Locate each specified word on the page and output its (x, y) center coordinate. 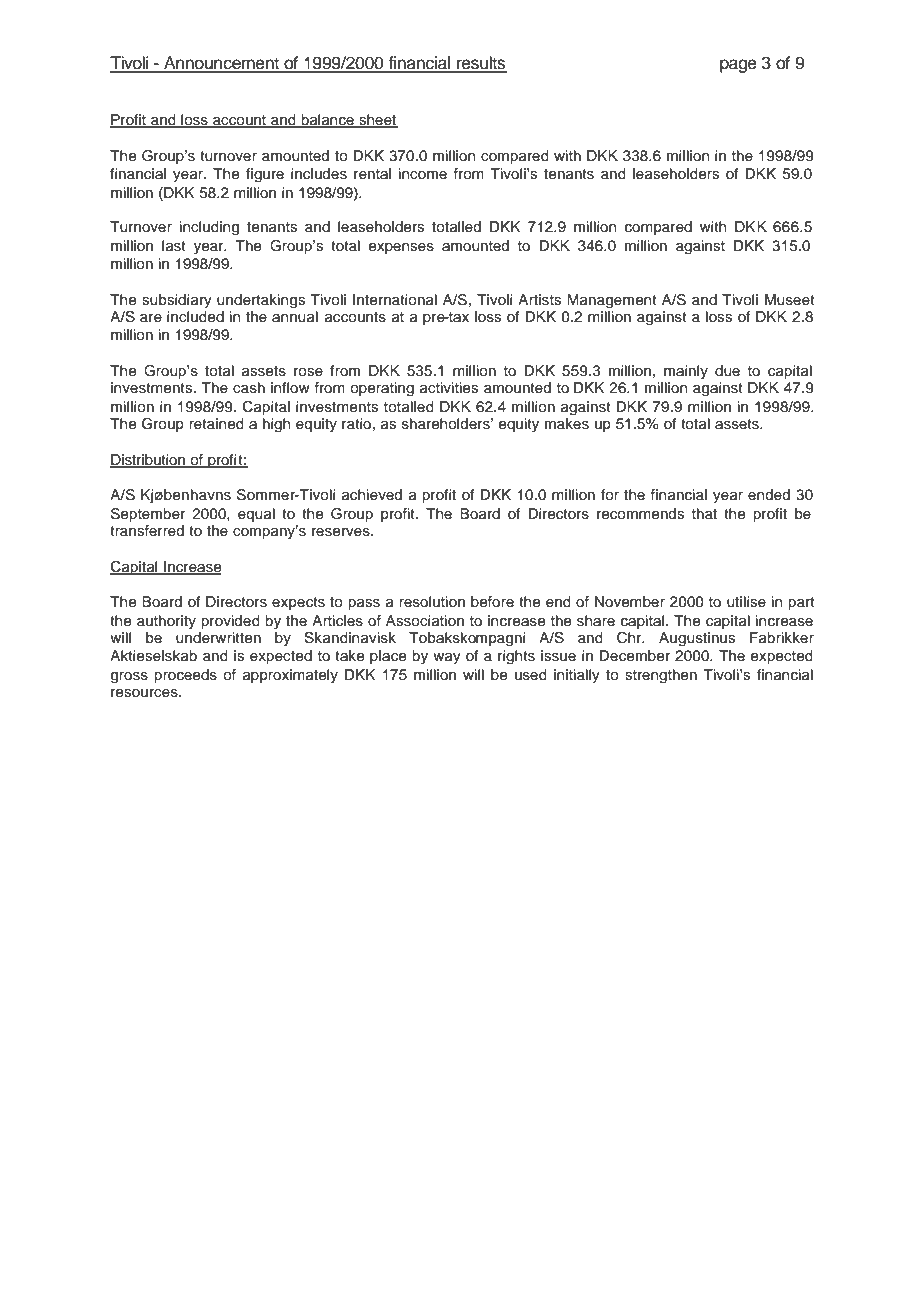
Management (612, 301)
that (704, 513)
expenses (401, 248)
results (481, 64)
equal (256, 515)
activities (449, 388)
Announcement (221, 64)
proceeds (185, 676)
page (738, 66)
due (727, 371)
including (209, 228)
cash (249, 388)
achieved (372, 495)
